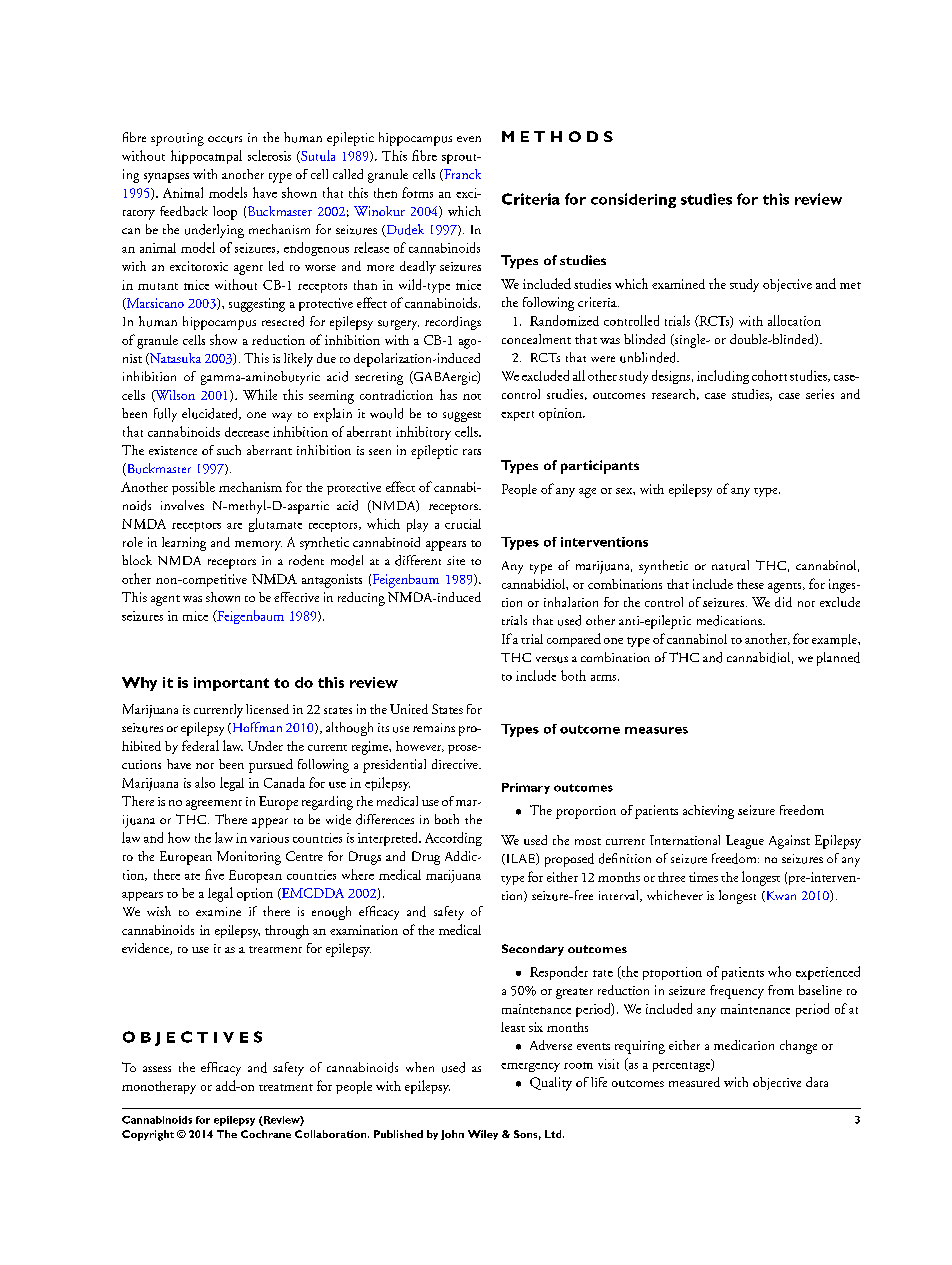 Image resolution: width=952 pixels, height=1265 pixels. What do you see at coordinates (633, 200) in the screenshot?
I see `considering` at bounding box center [633, 200].
